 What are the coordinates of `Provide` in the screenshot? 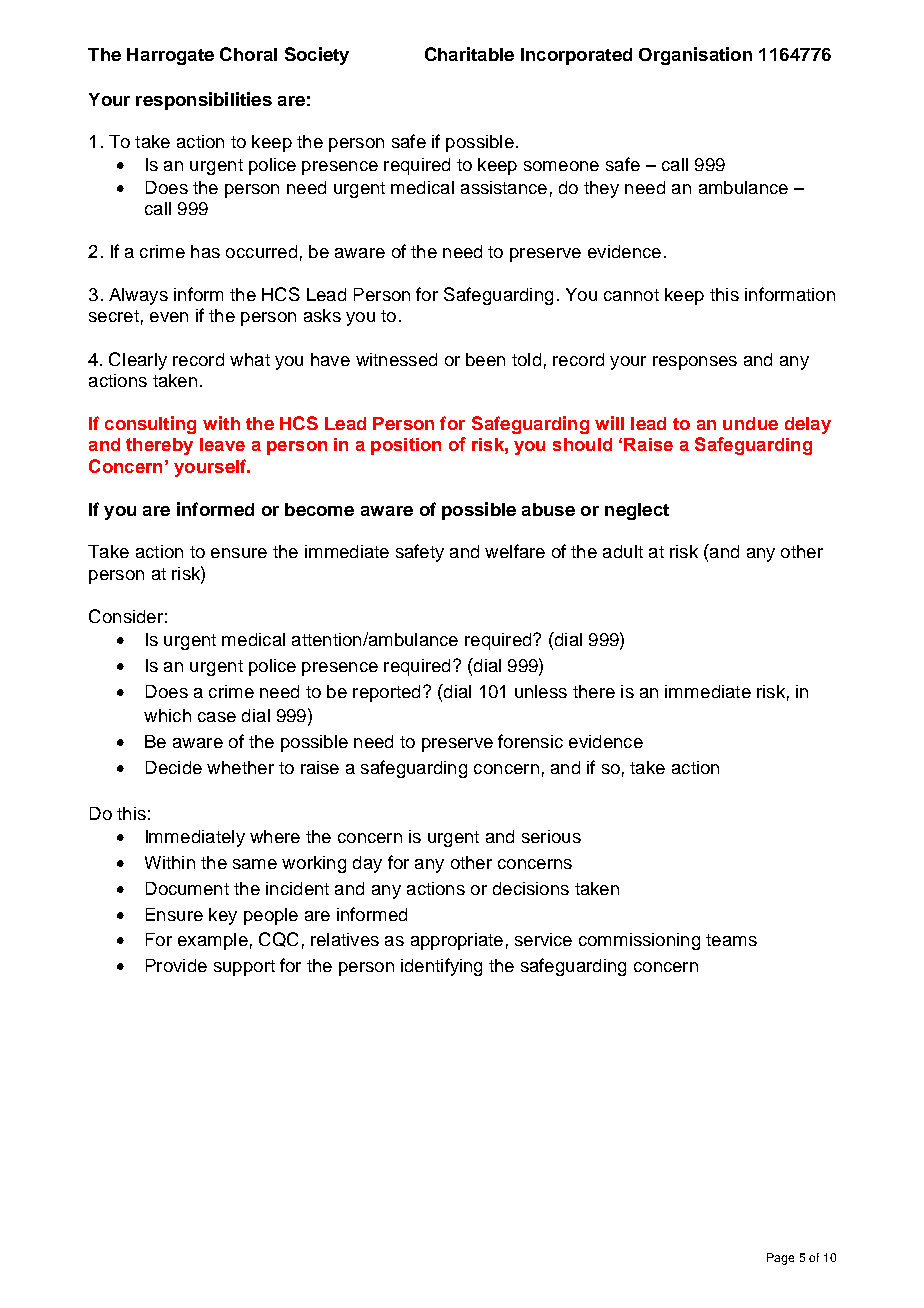 It's located at (176, 965).
